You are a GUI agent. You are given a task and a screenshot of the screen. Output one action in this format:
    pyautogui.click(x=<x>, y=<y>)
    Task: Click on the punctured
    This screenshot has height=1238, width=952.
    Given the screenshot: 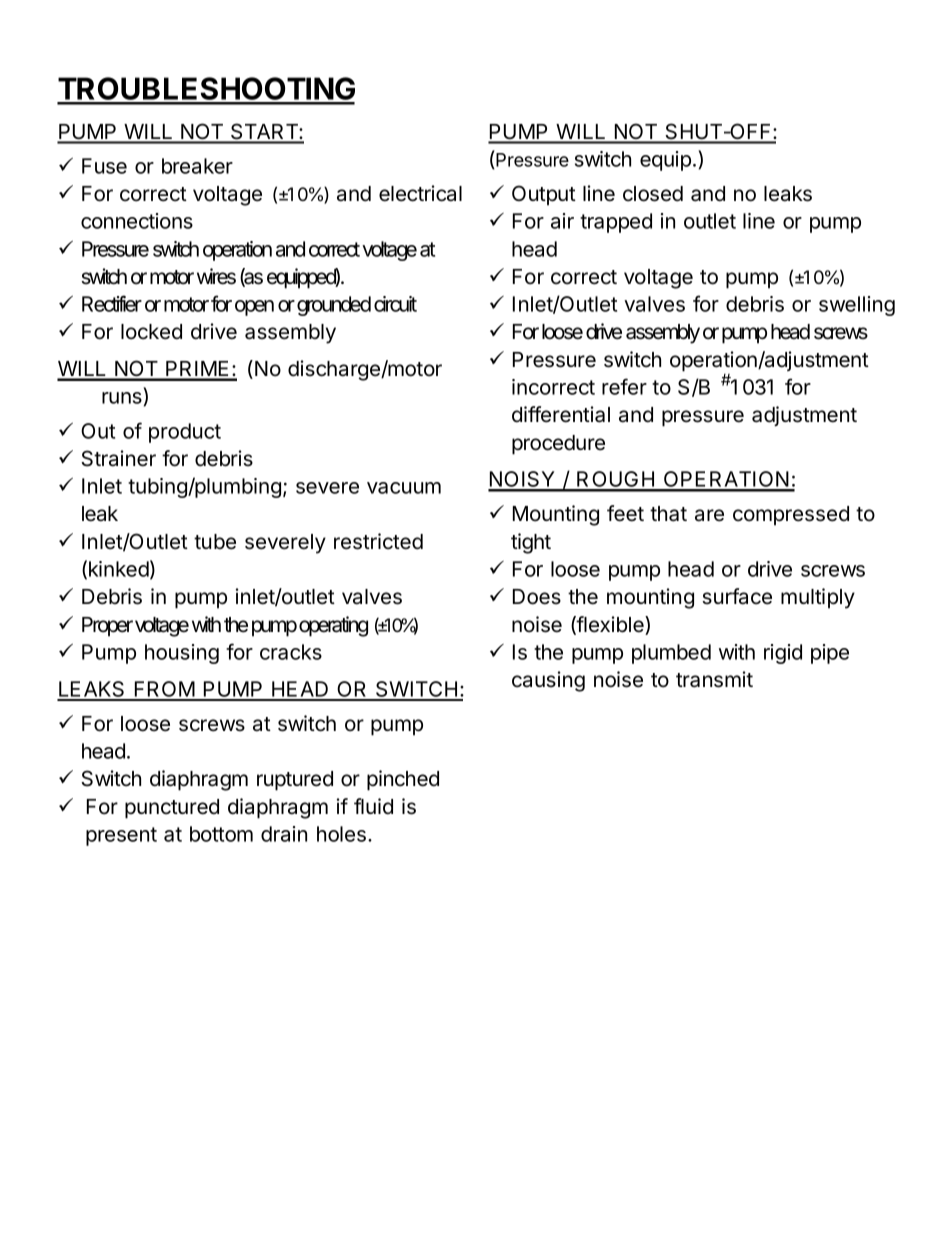 What is the action you would take?
    pyautogui.click(x=172, y=809)
